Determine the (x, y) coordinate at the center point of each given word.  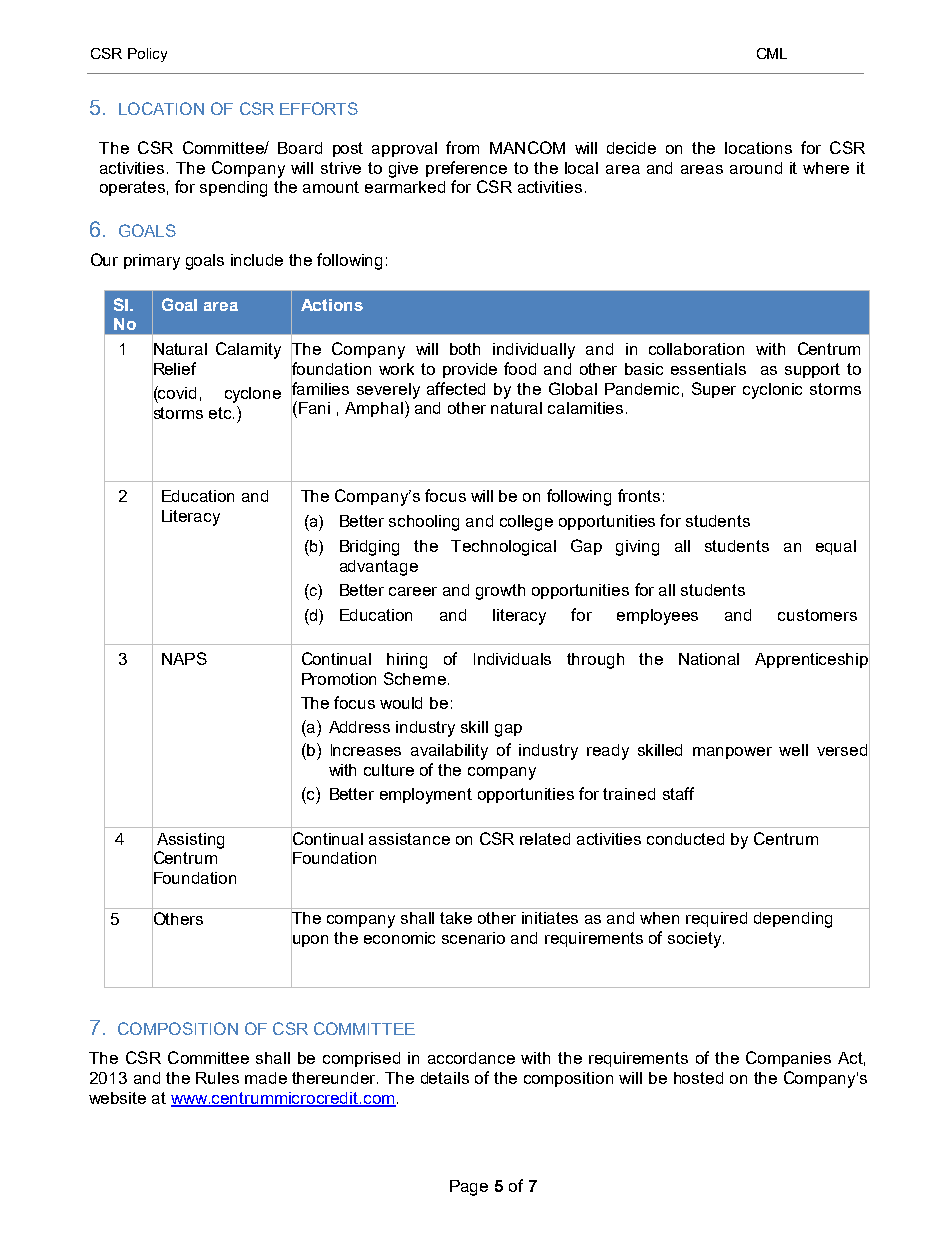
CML (772, 53)
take (456, 918)
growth (500, 592)
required (716, 919)
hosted (698, 1078)
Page (469, 1188)
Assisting (190, 841)
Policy (147, 55)
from (462, 147)
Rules (217, 1078)
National (709, 659)
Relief (174, 369)
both (465, 349)
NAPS (184, 658)
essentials (708, 369)
